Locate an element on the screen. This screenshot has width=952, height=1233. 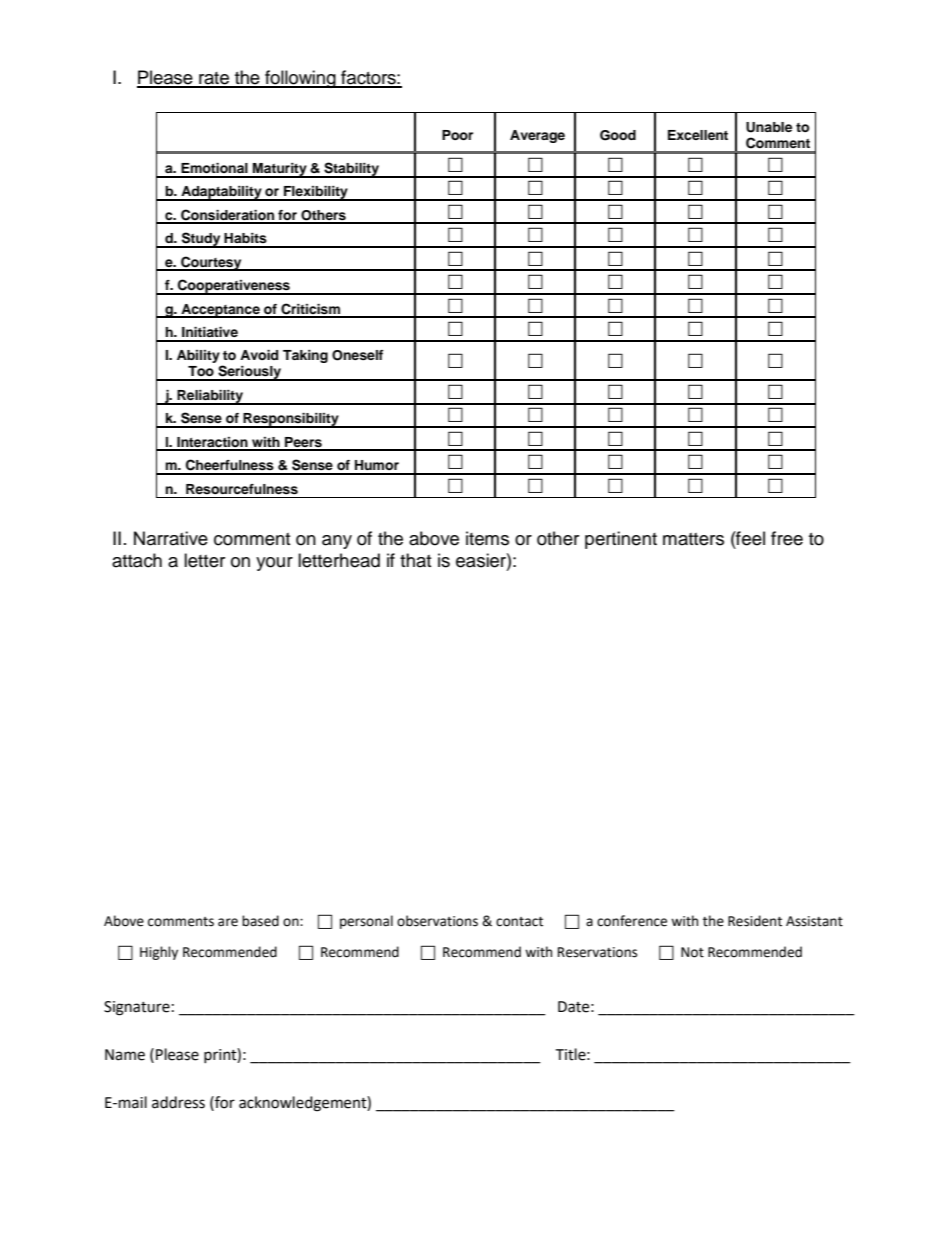
Reservations is located at coordinates (597, 952).
